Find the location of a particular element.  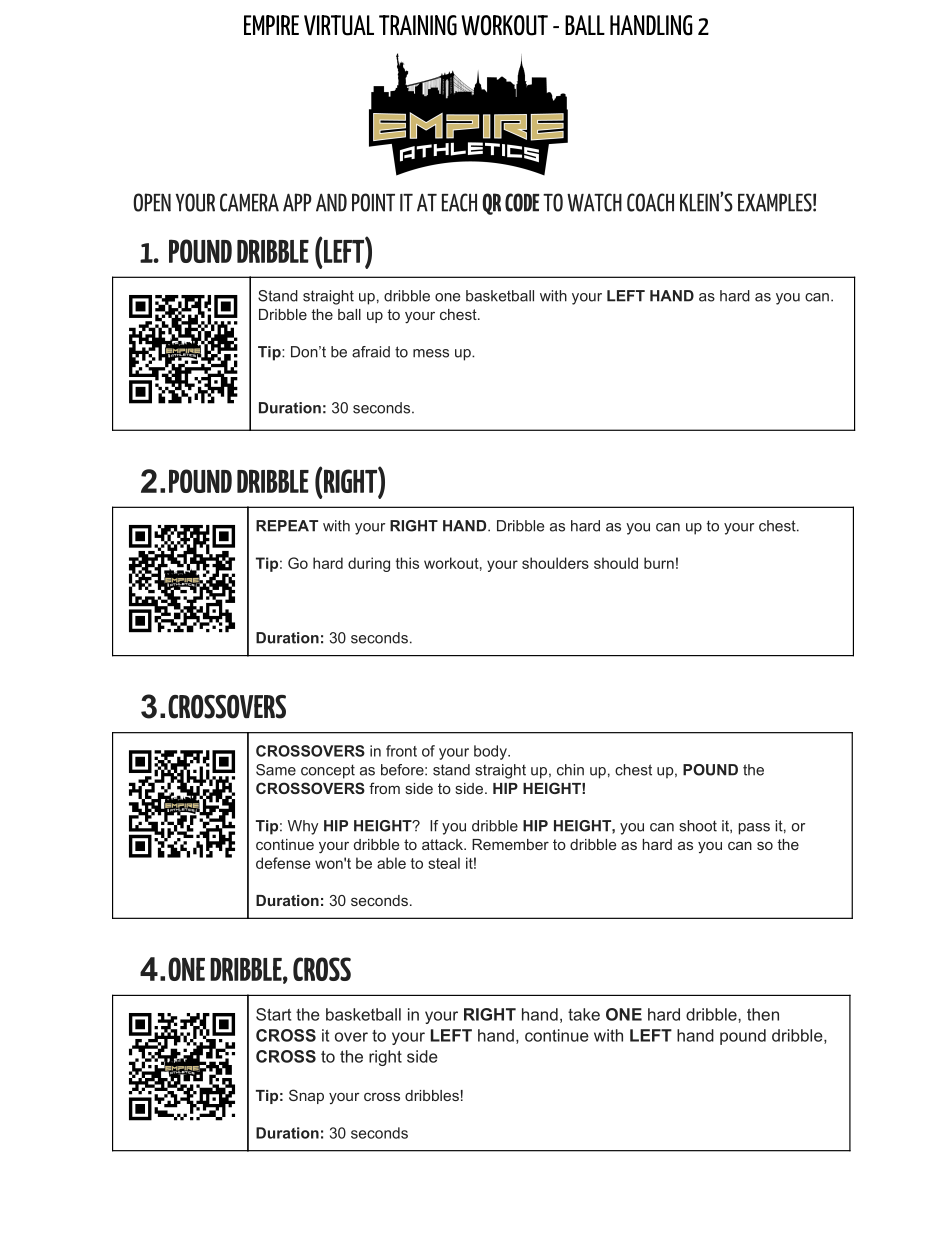

COACH is located at coordinates (650, 202).
